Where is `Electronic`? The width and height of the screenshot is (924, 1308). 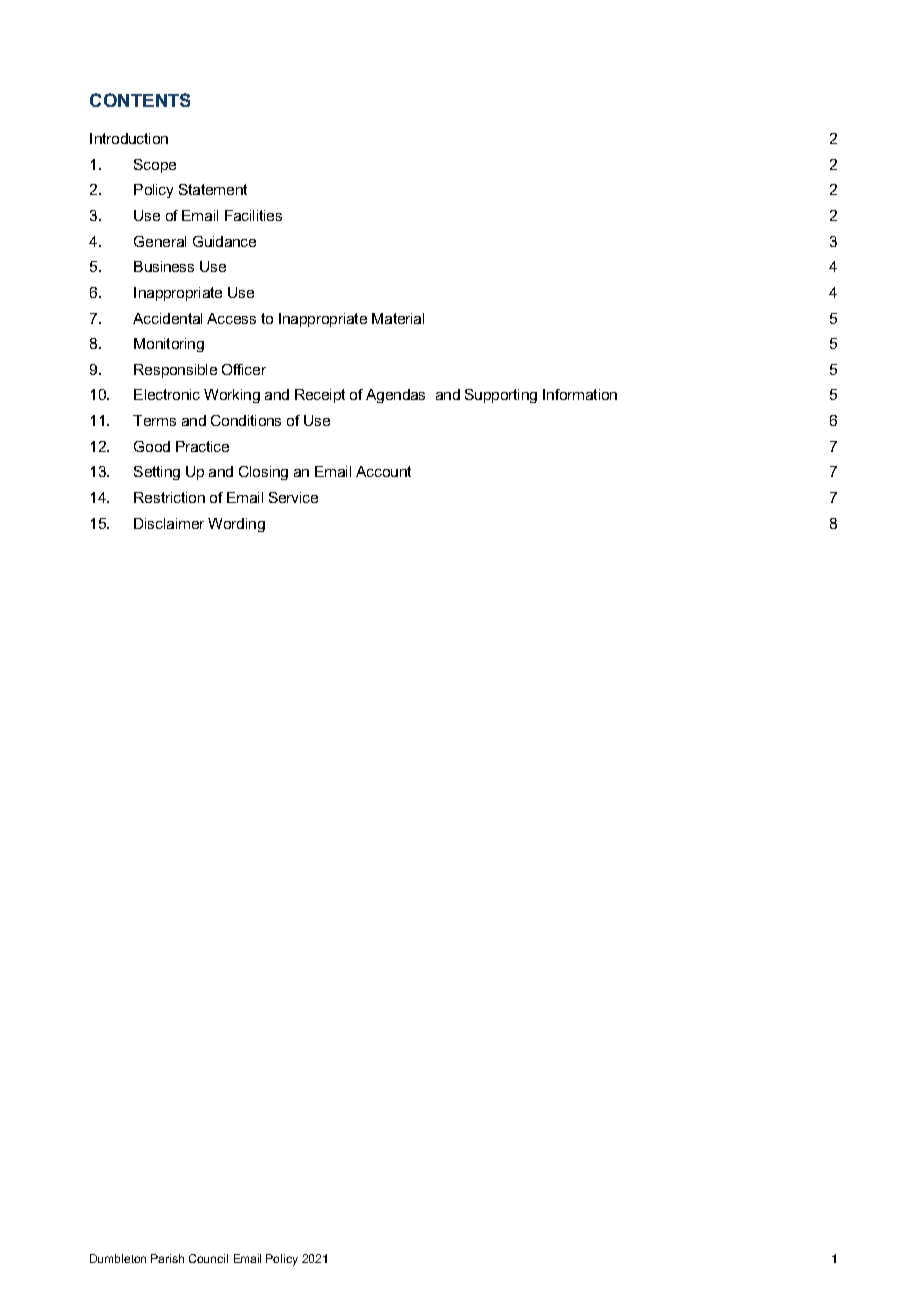 Electronic is located at coordinates (167, 394).
